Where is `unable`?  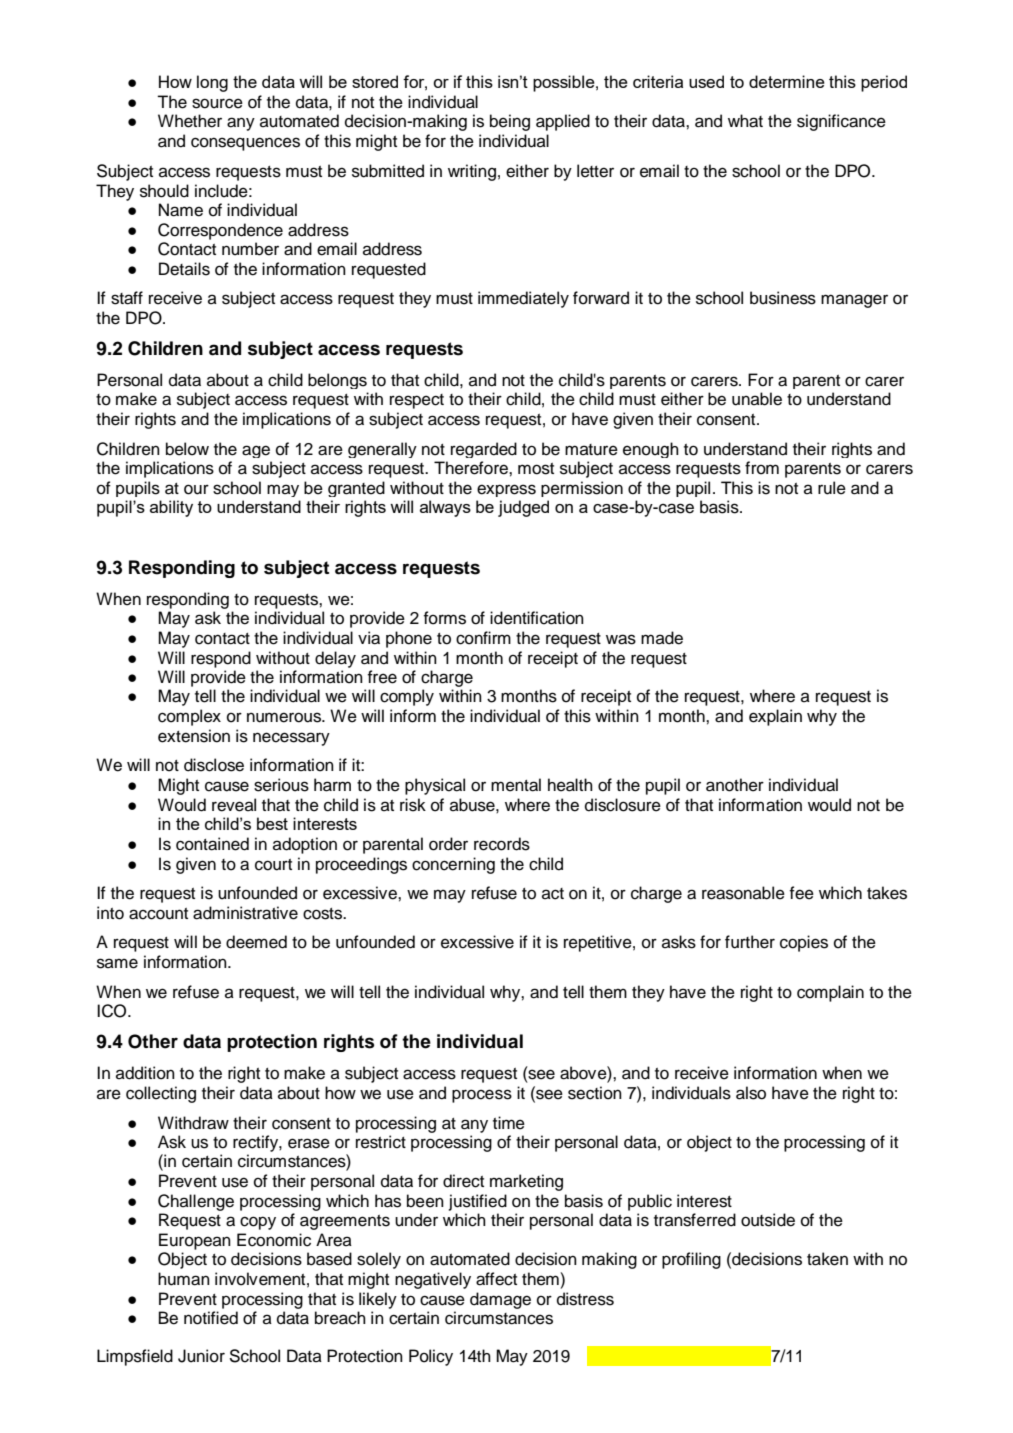
unable is located at coordinates (757, 399).
